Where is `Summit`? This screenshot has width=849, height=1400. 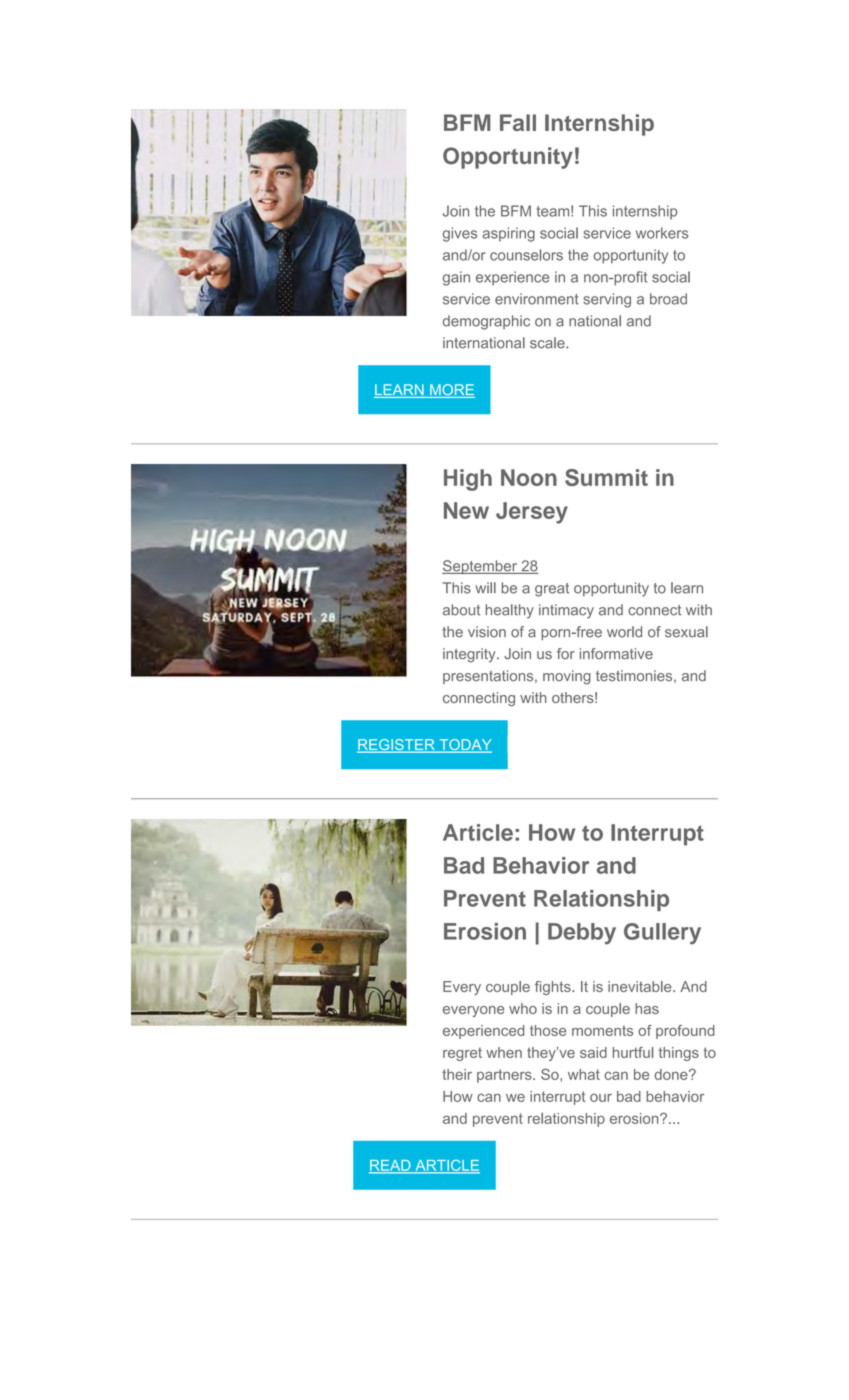
Summit is located at coordinates (606, 477).
